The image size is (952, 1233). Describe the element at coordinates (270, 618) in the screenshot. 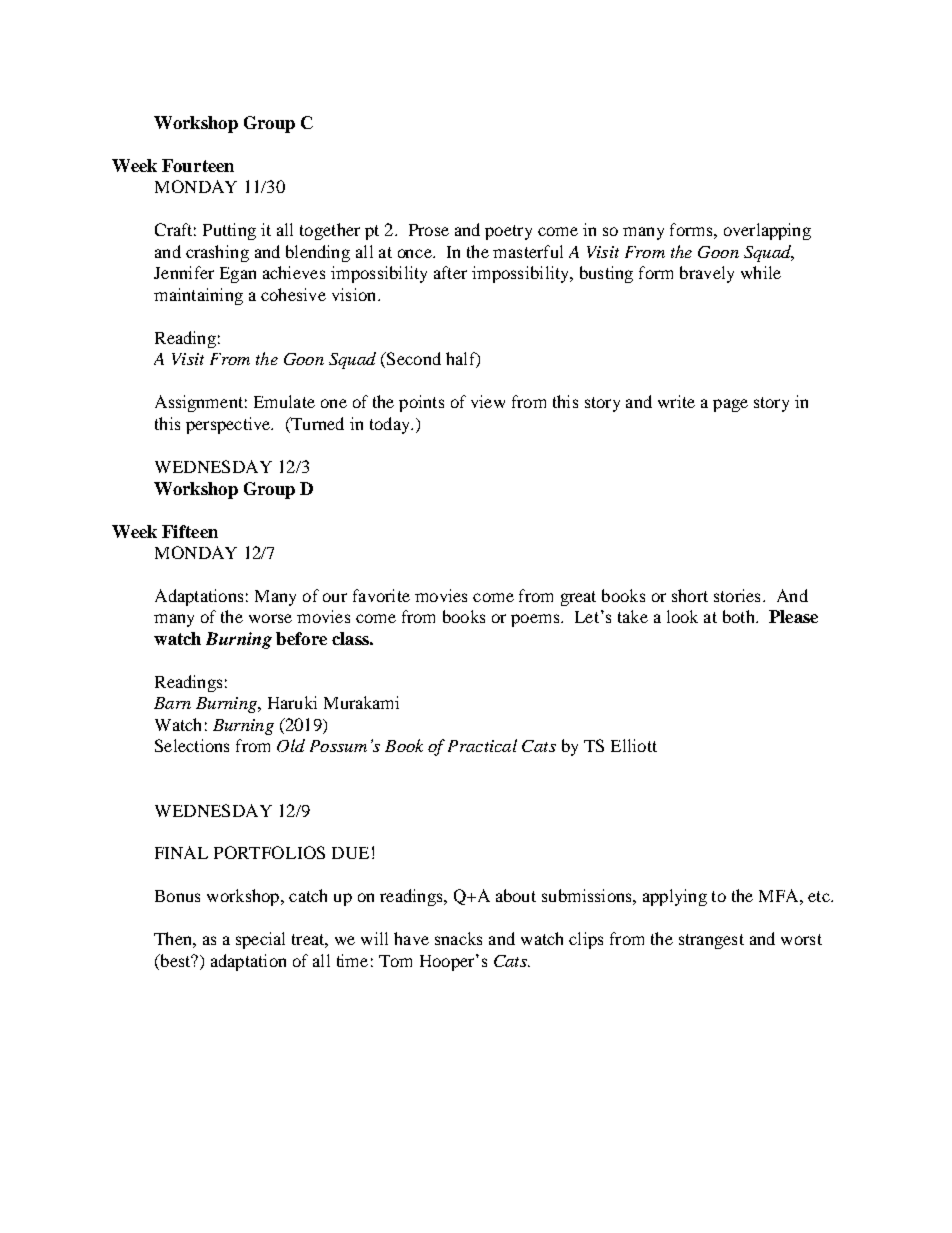

I see `worse` at that location.
